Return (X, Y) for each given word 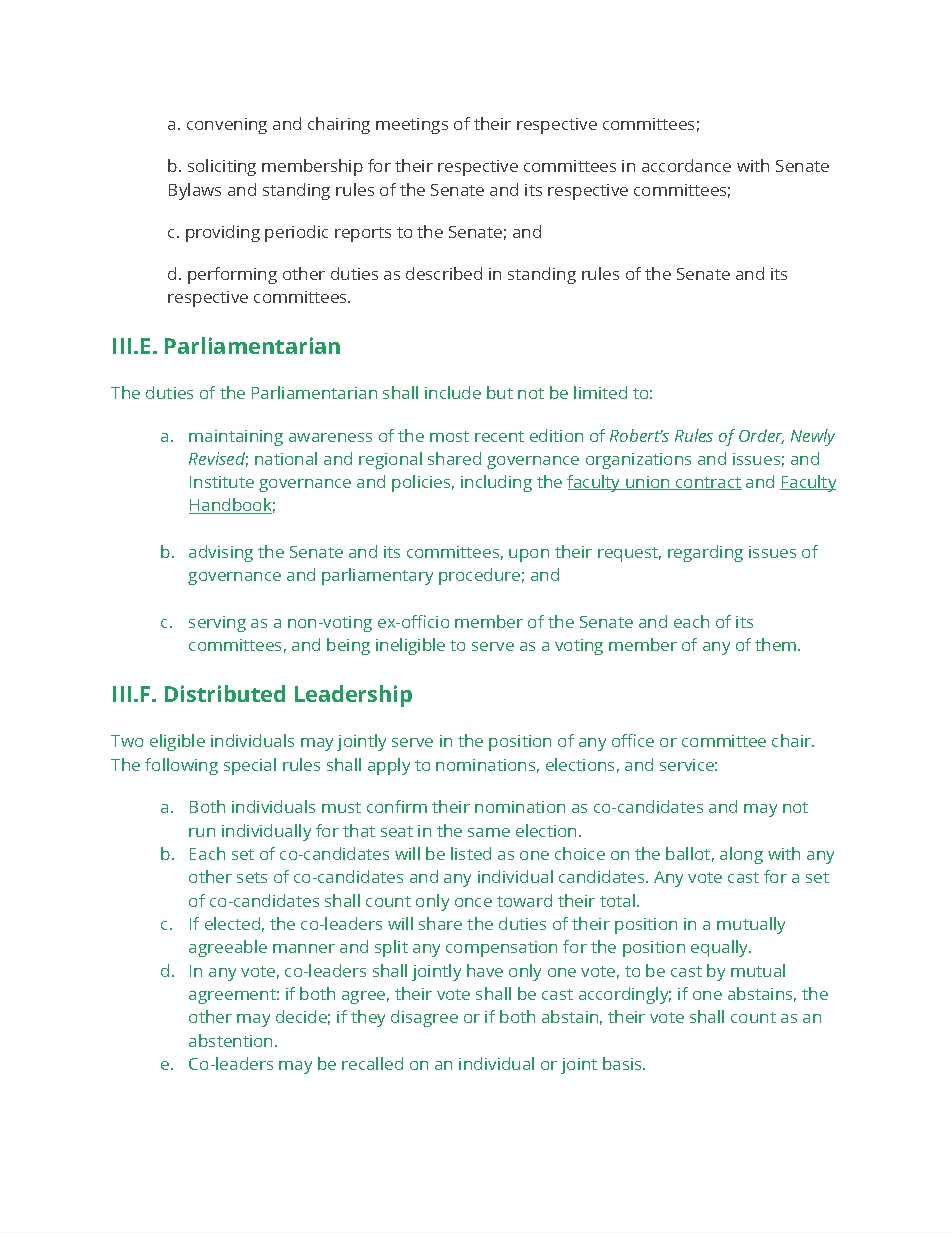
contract (708, 483)
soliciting (222, 167)
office (633, 740)
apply (389, 766)
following (181, 766)
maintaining (236, 438)
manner (304, 948)
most (449, 436)
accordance (686, 165)
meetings (412, 126)
